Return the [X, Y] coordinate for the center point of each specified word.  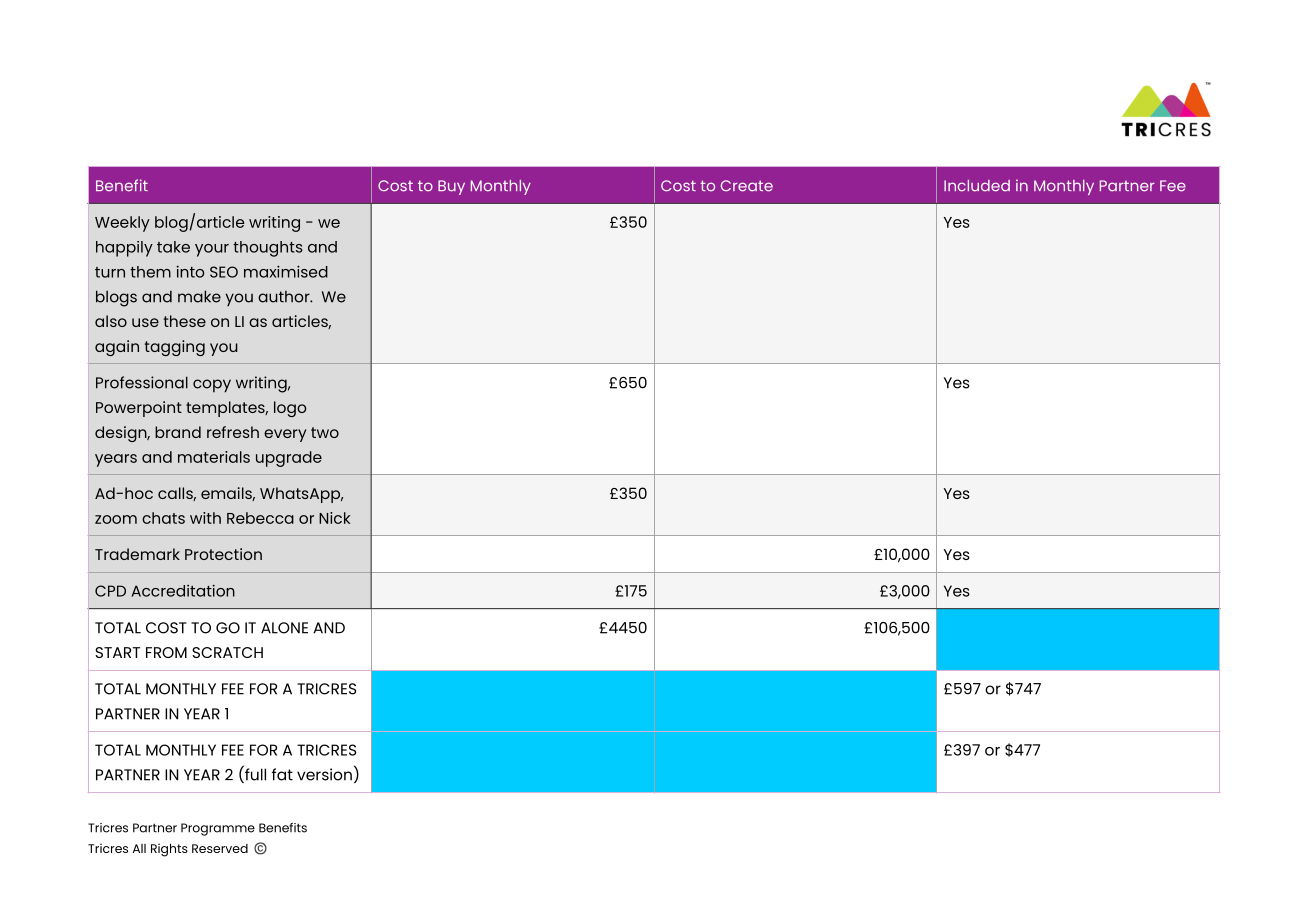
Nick [334, 518]
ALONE [284, 628]
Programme [218, 829]
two [325, 432]
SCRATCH [227, 652]
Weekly [122, 224]
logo [290, 409]
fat [282, 774]
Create [747, 186]
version [324, 774]
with [205, 518]
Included [977, 186]
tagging [174, 348]
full [254, 774]
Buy [451, 187]
